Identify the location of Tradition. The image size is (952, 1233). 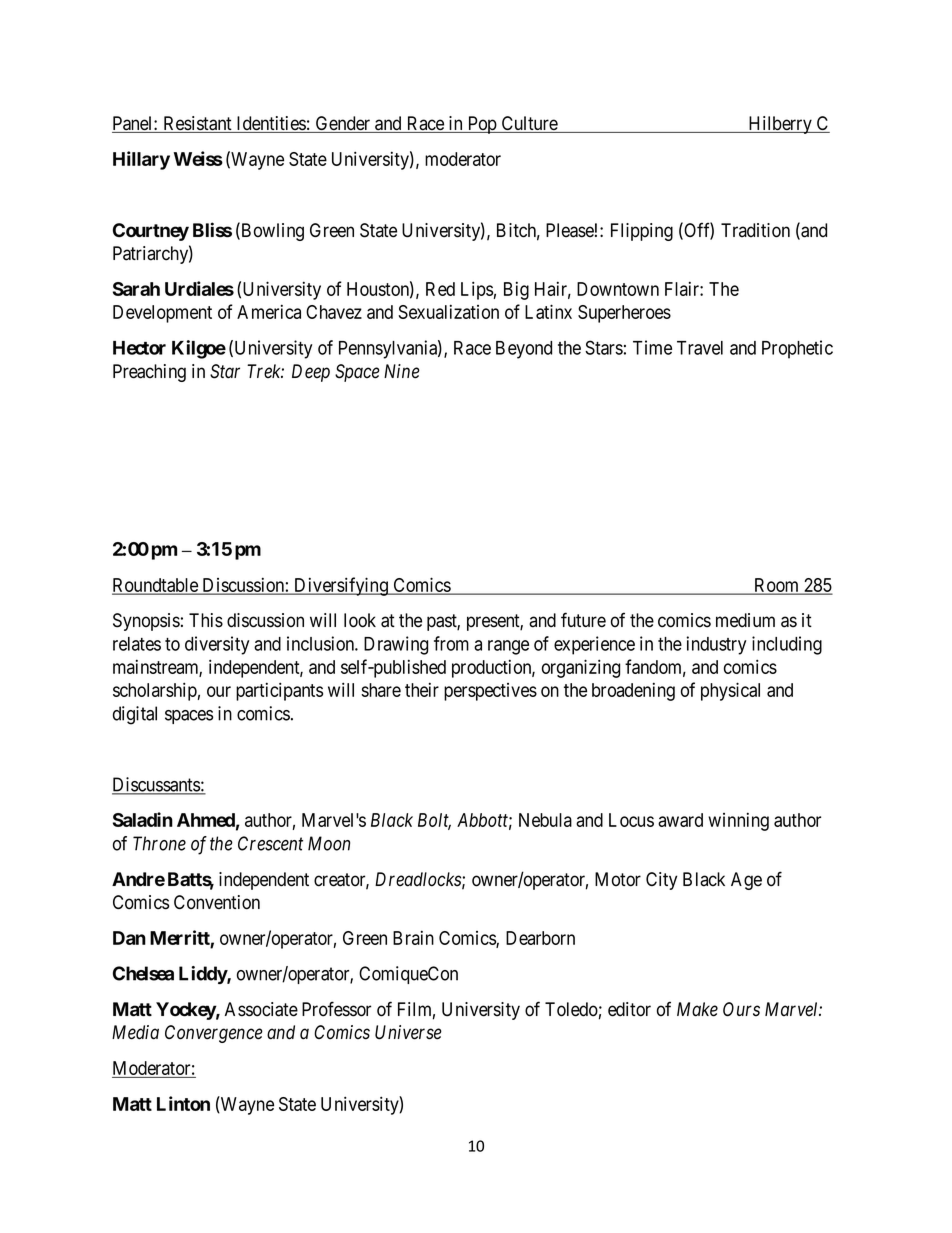
(755, 230).
